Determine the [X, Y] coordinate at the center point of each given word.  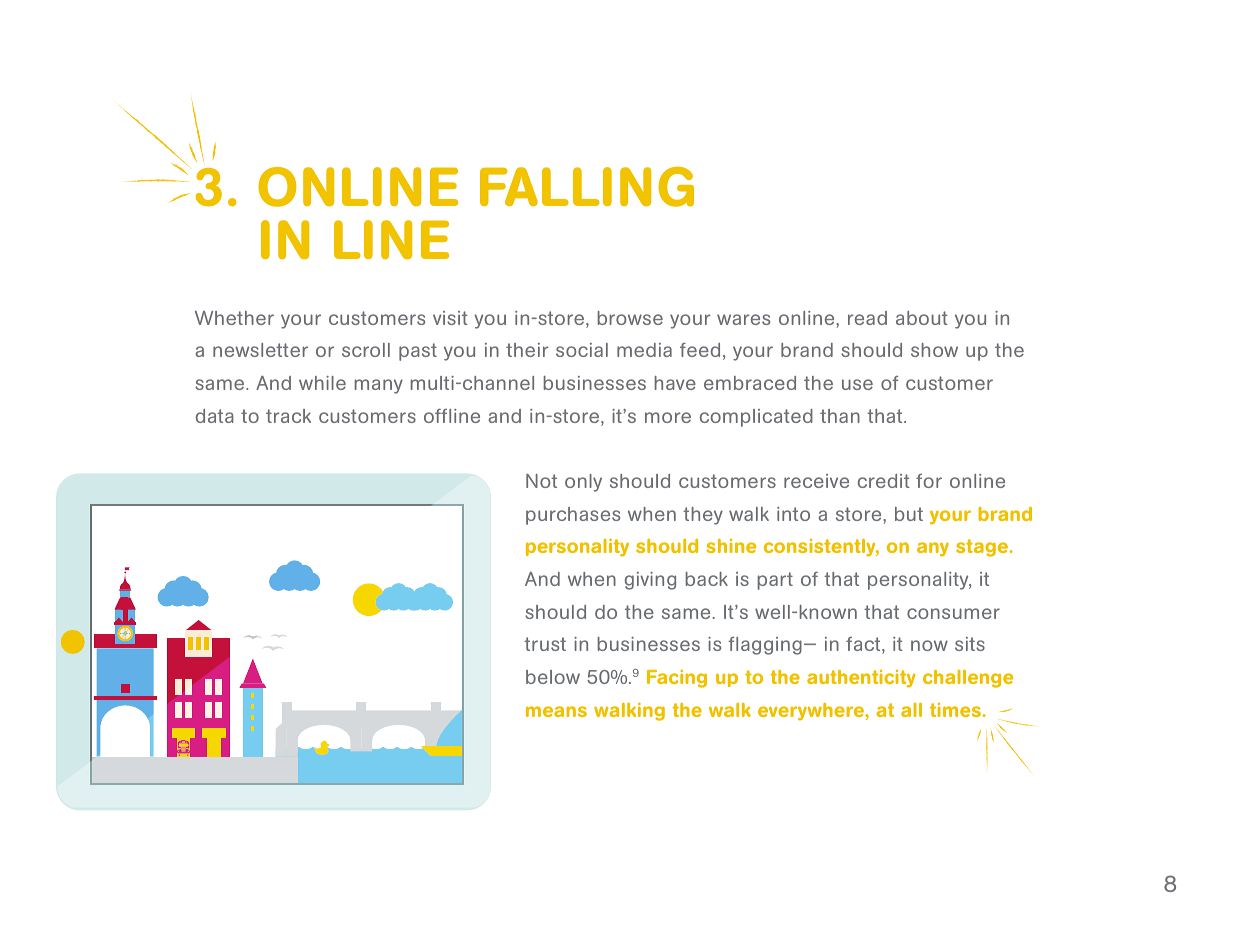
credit [884, 481]
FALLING [587, 187]
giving [650, 581]
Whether [234, 318]
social [582, 350]
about [922, 318]
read [867, 318]
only [583, 483]
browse [630, 318]
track [288, 416]
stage [983, 548]
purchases [573, 516]
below [553, 677]
